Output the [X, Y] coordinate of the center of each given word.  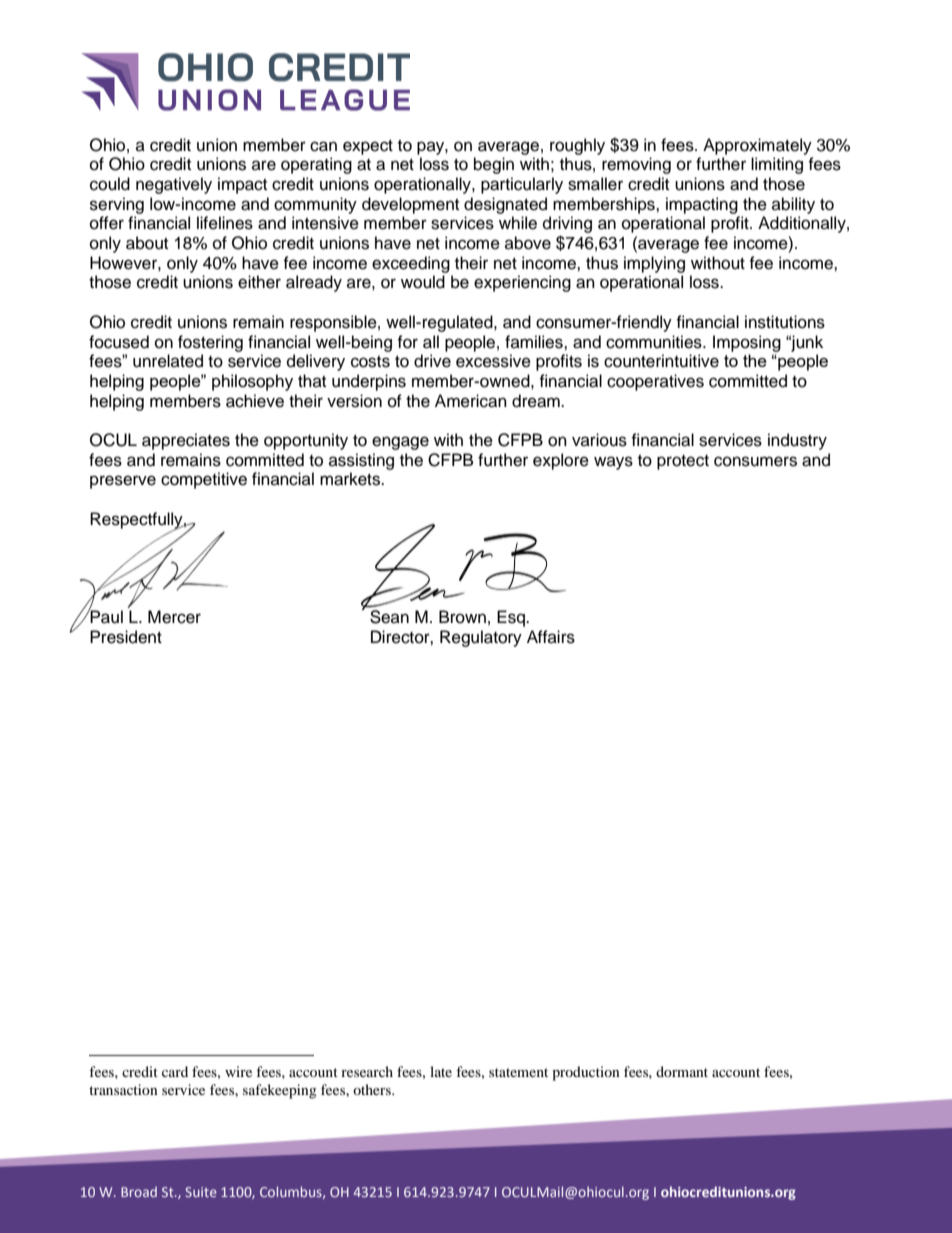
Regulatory [481, 638]
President [126, 637]
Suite [201, 1192]
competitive [204, 480]
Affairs [551, 637]
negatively [174, 185]
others [373, 1089]
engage [400, 443]
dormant [682, 1071]
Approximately [757, 146]
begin [494, 165]
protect [683, 462]
